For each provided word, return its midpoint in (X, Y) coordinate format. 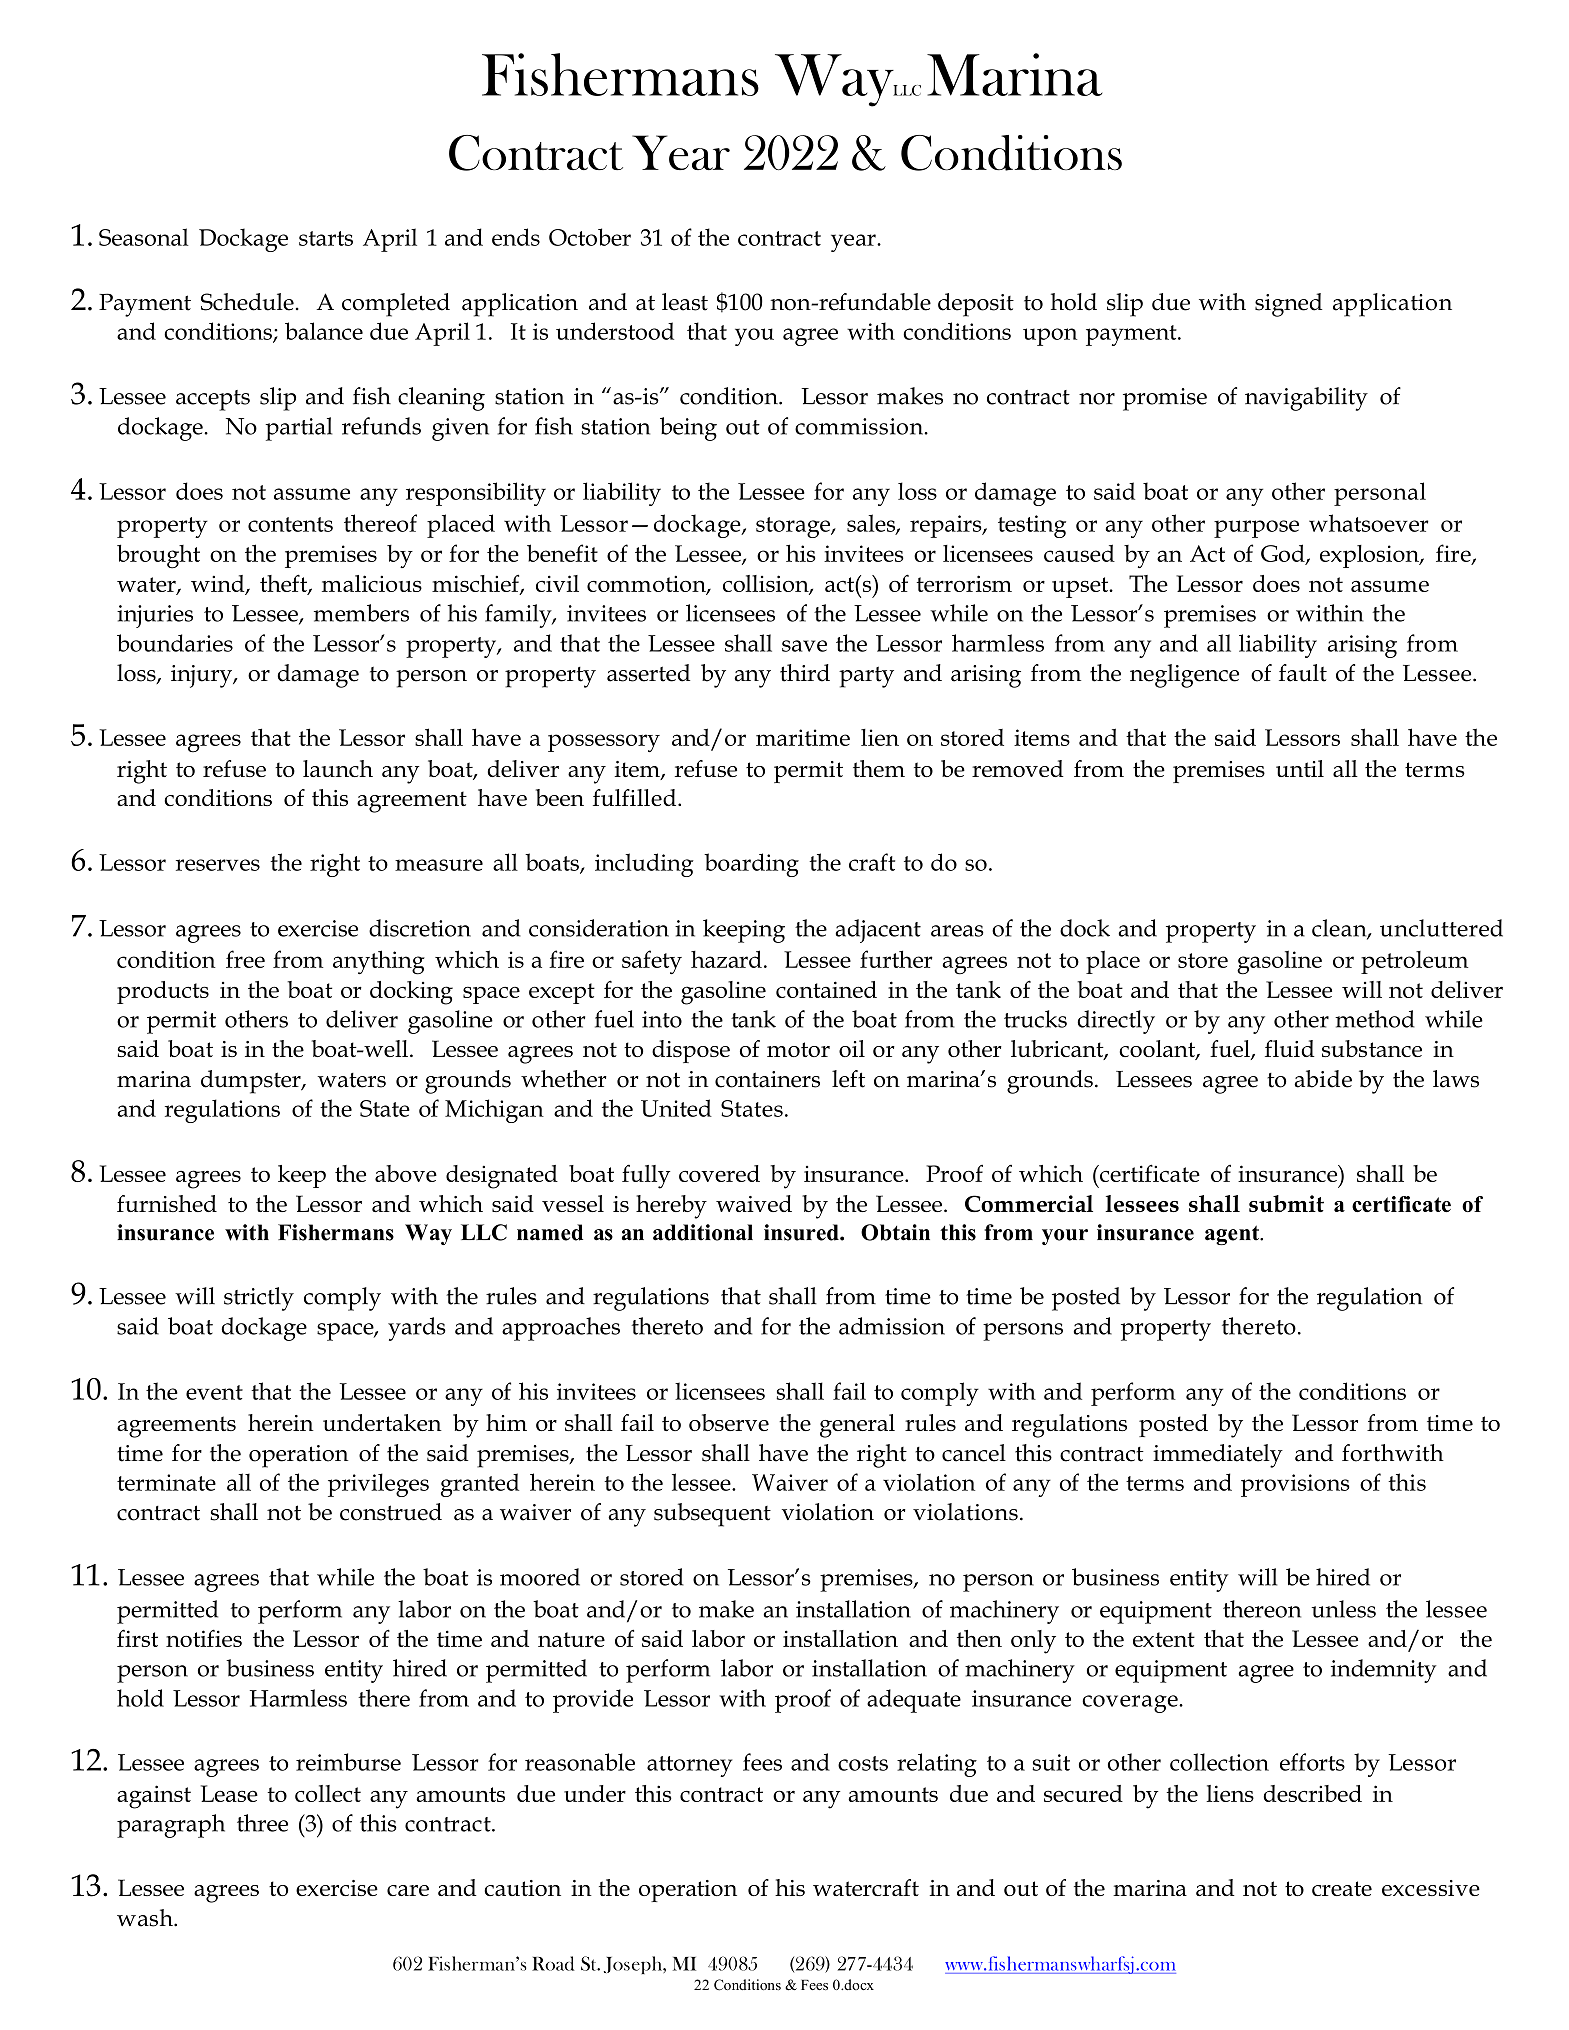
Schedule (247, 302)
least (685, 302)
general (857, 1426)
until (1300, 768)
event (214, 1392)
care (408, 1890)
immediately (1218, 1456)
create (1342, 1888)
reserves (218, 865)
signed (1288, 305)
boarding (751, 865)
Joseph (634, 1965)
